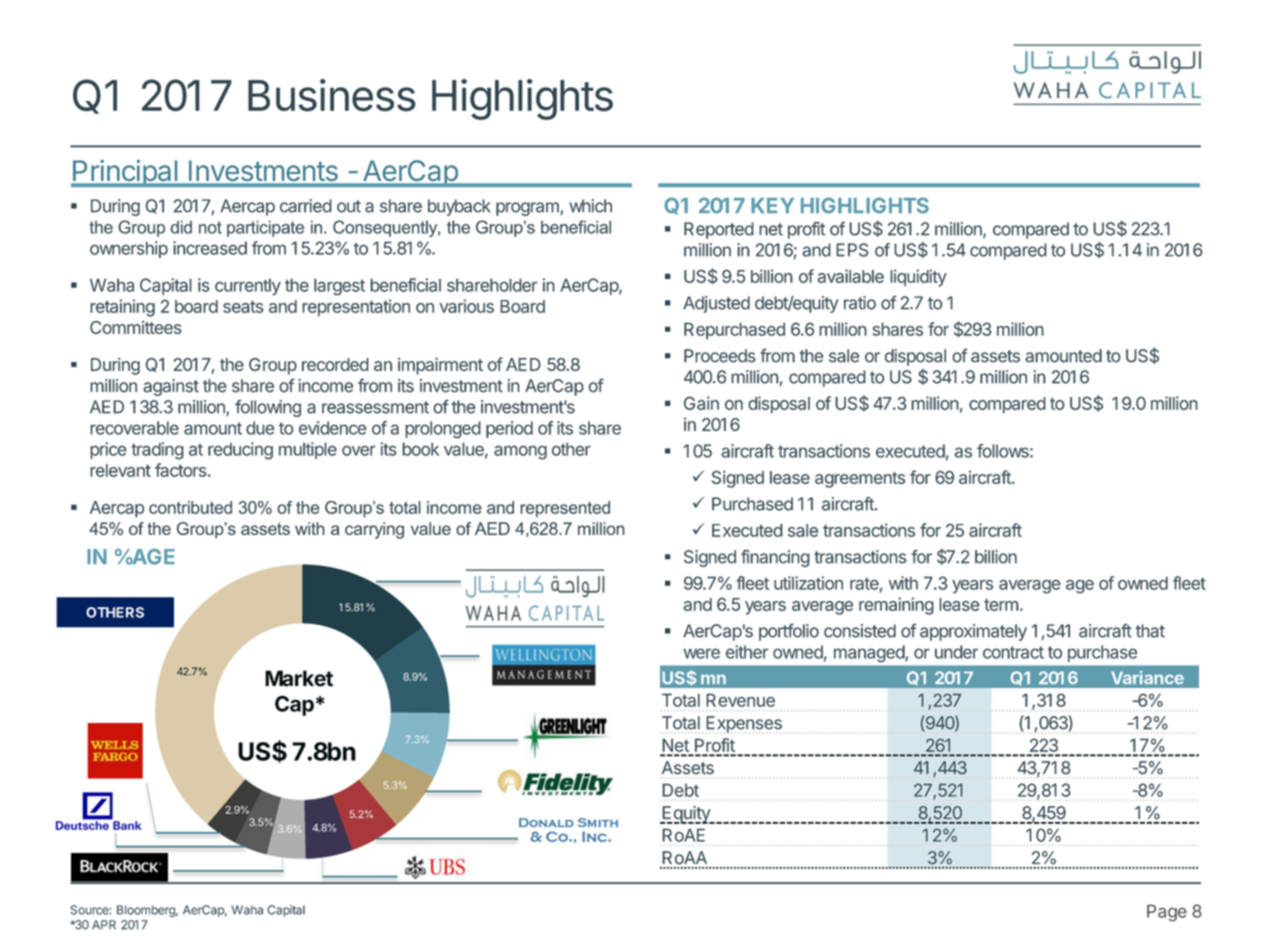 Image resolution: width=1270 pixels, height=952 pixels. Describe the element at coordinates (190, 507) in the document. I see `contributed` at that location.
